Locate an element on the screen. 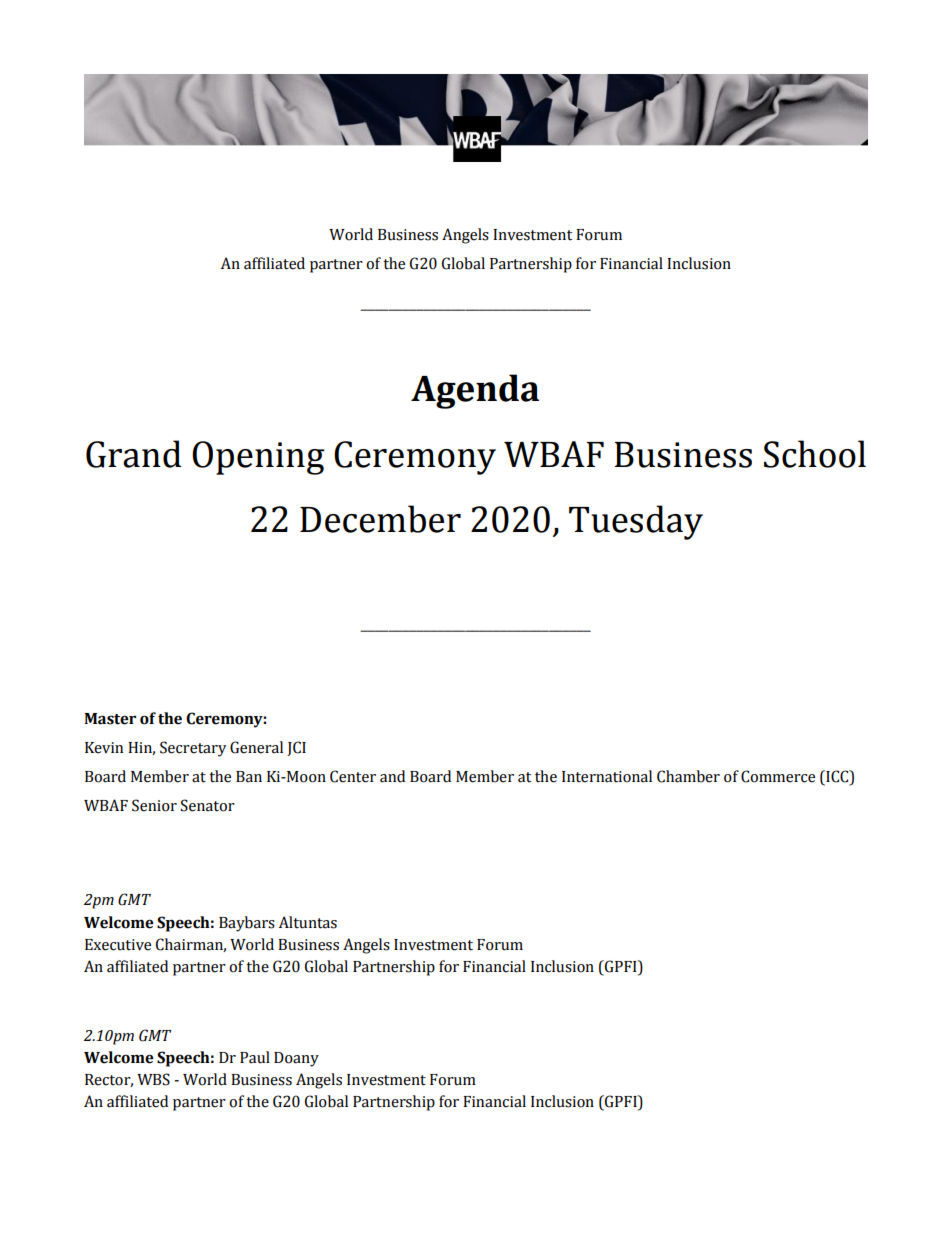 The width and height of the screenshot is (952, 1233). Tuesday is located at coordinates (636, 522).
